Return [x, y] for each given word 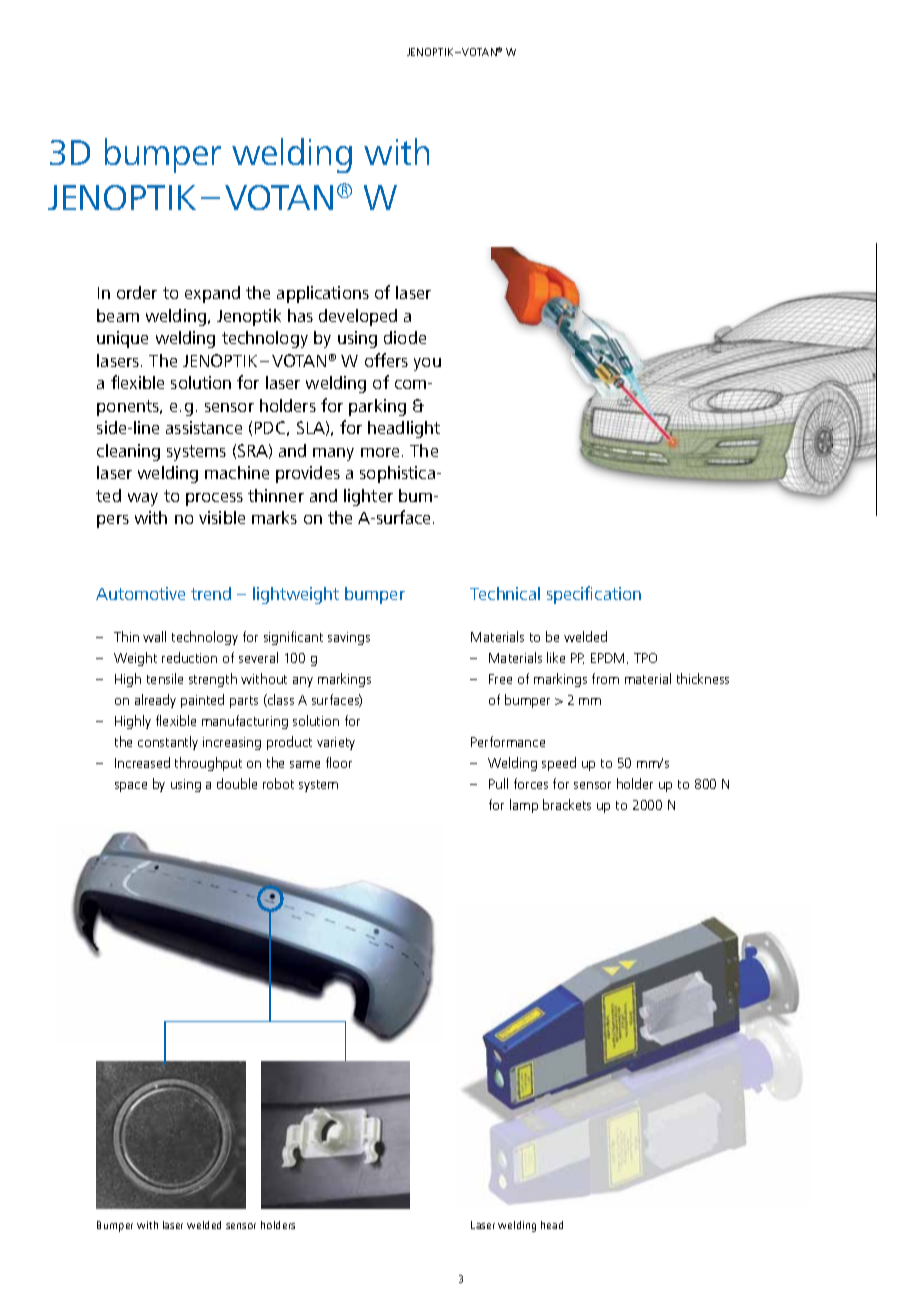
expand [212, 294]
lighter [368, 497]
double [237, 783]
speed [559, 764]
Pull [498, 783]
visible [222, 517]
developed [358, 317]
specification [594, 595]
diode [405, 337]
